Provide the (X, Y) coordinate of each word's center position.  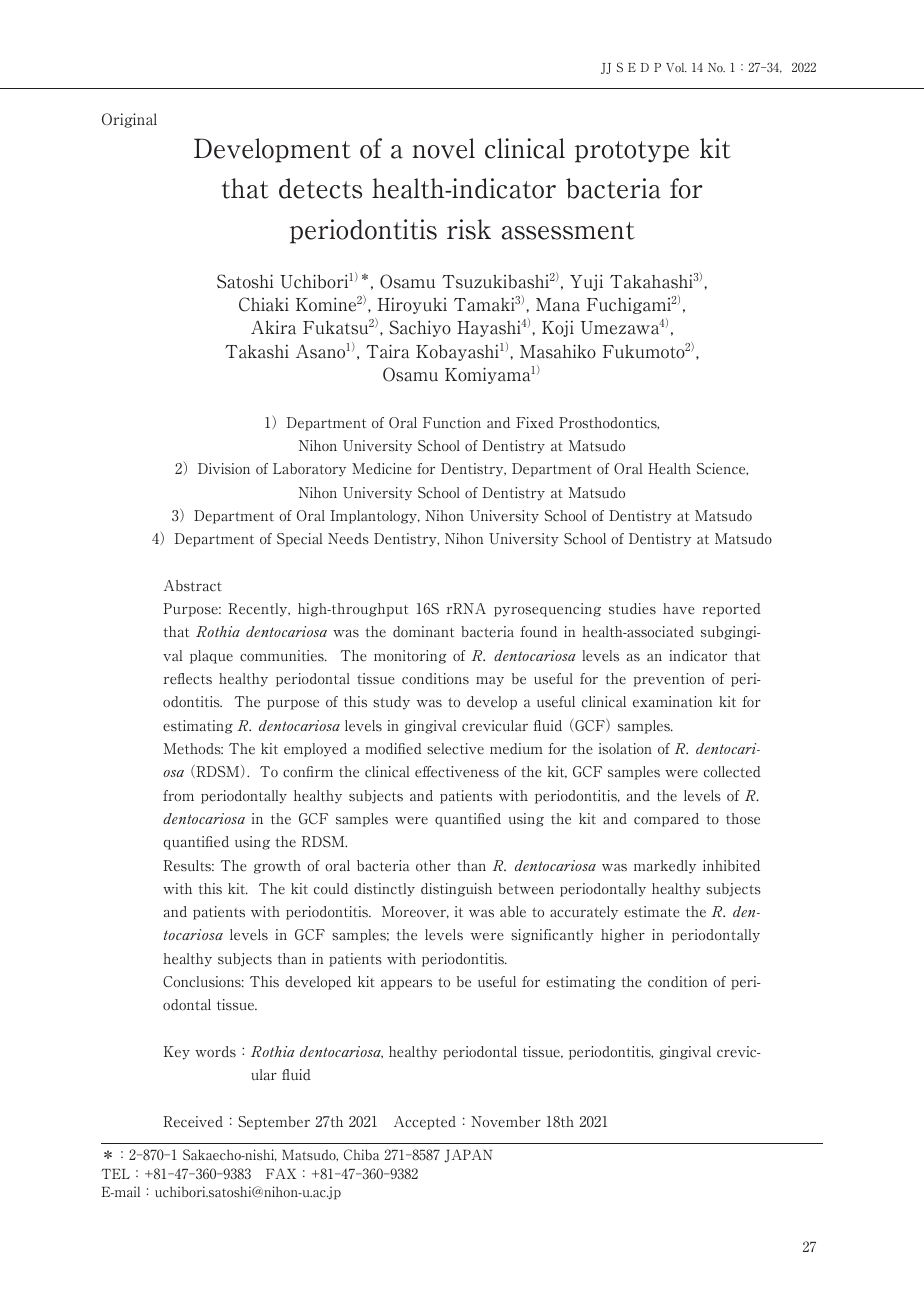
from (178, 795)
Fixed (535, 423)
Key (177, 1053)
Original (129, 120)
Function (452, 423)
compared (666, 820)
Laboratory (309, 470)
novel (444, 148)
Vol (676, 67)
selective (455, 749)
